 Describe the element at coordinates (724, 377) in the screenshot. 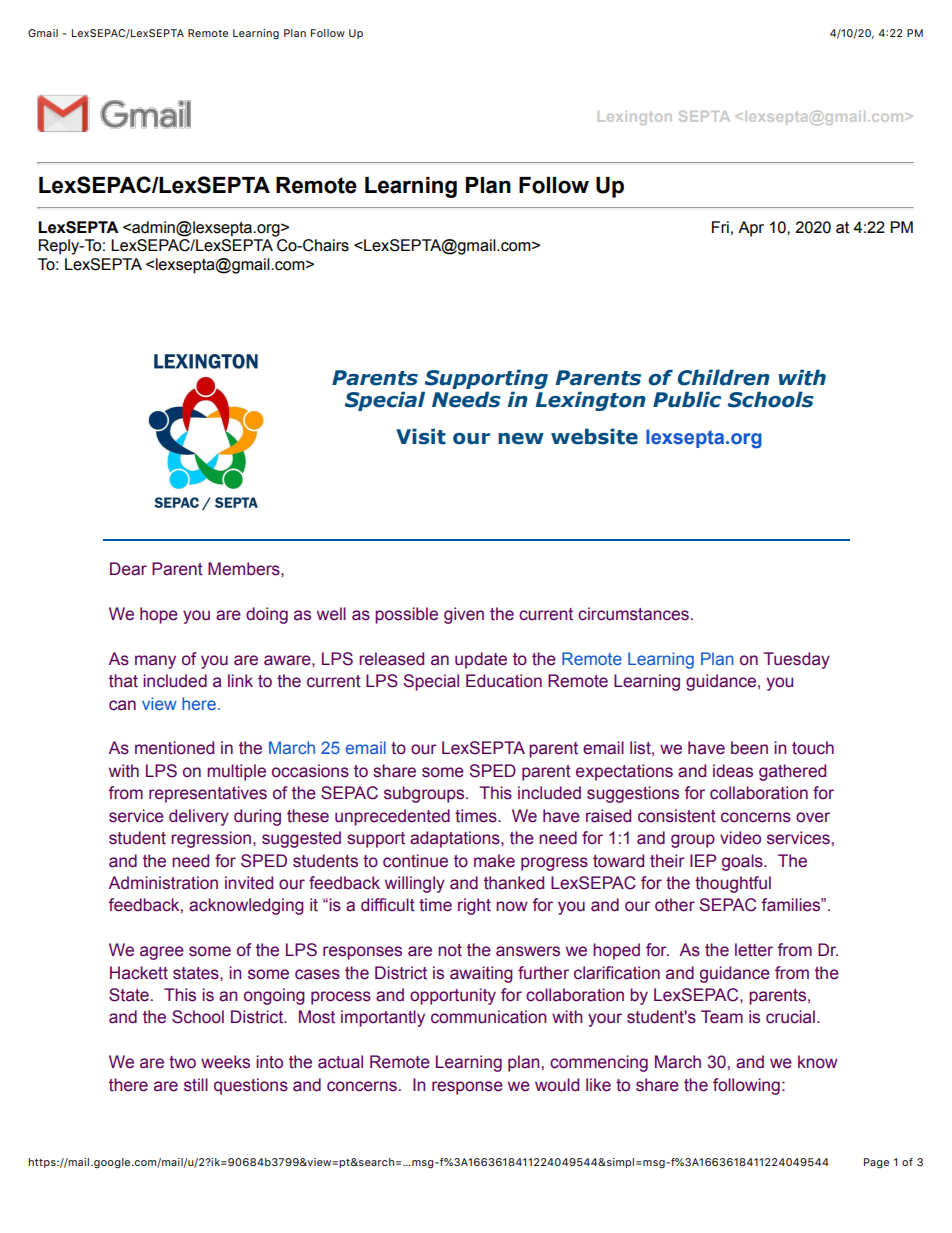

I see `Children` at that location.
